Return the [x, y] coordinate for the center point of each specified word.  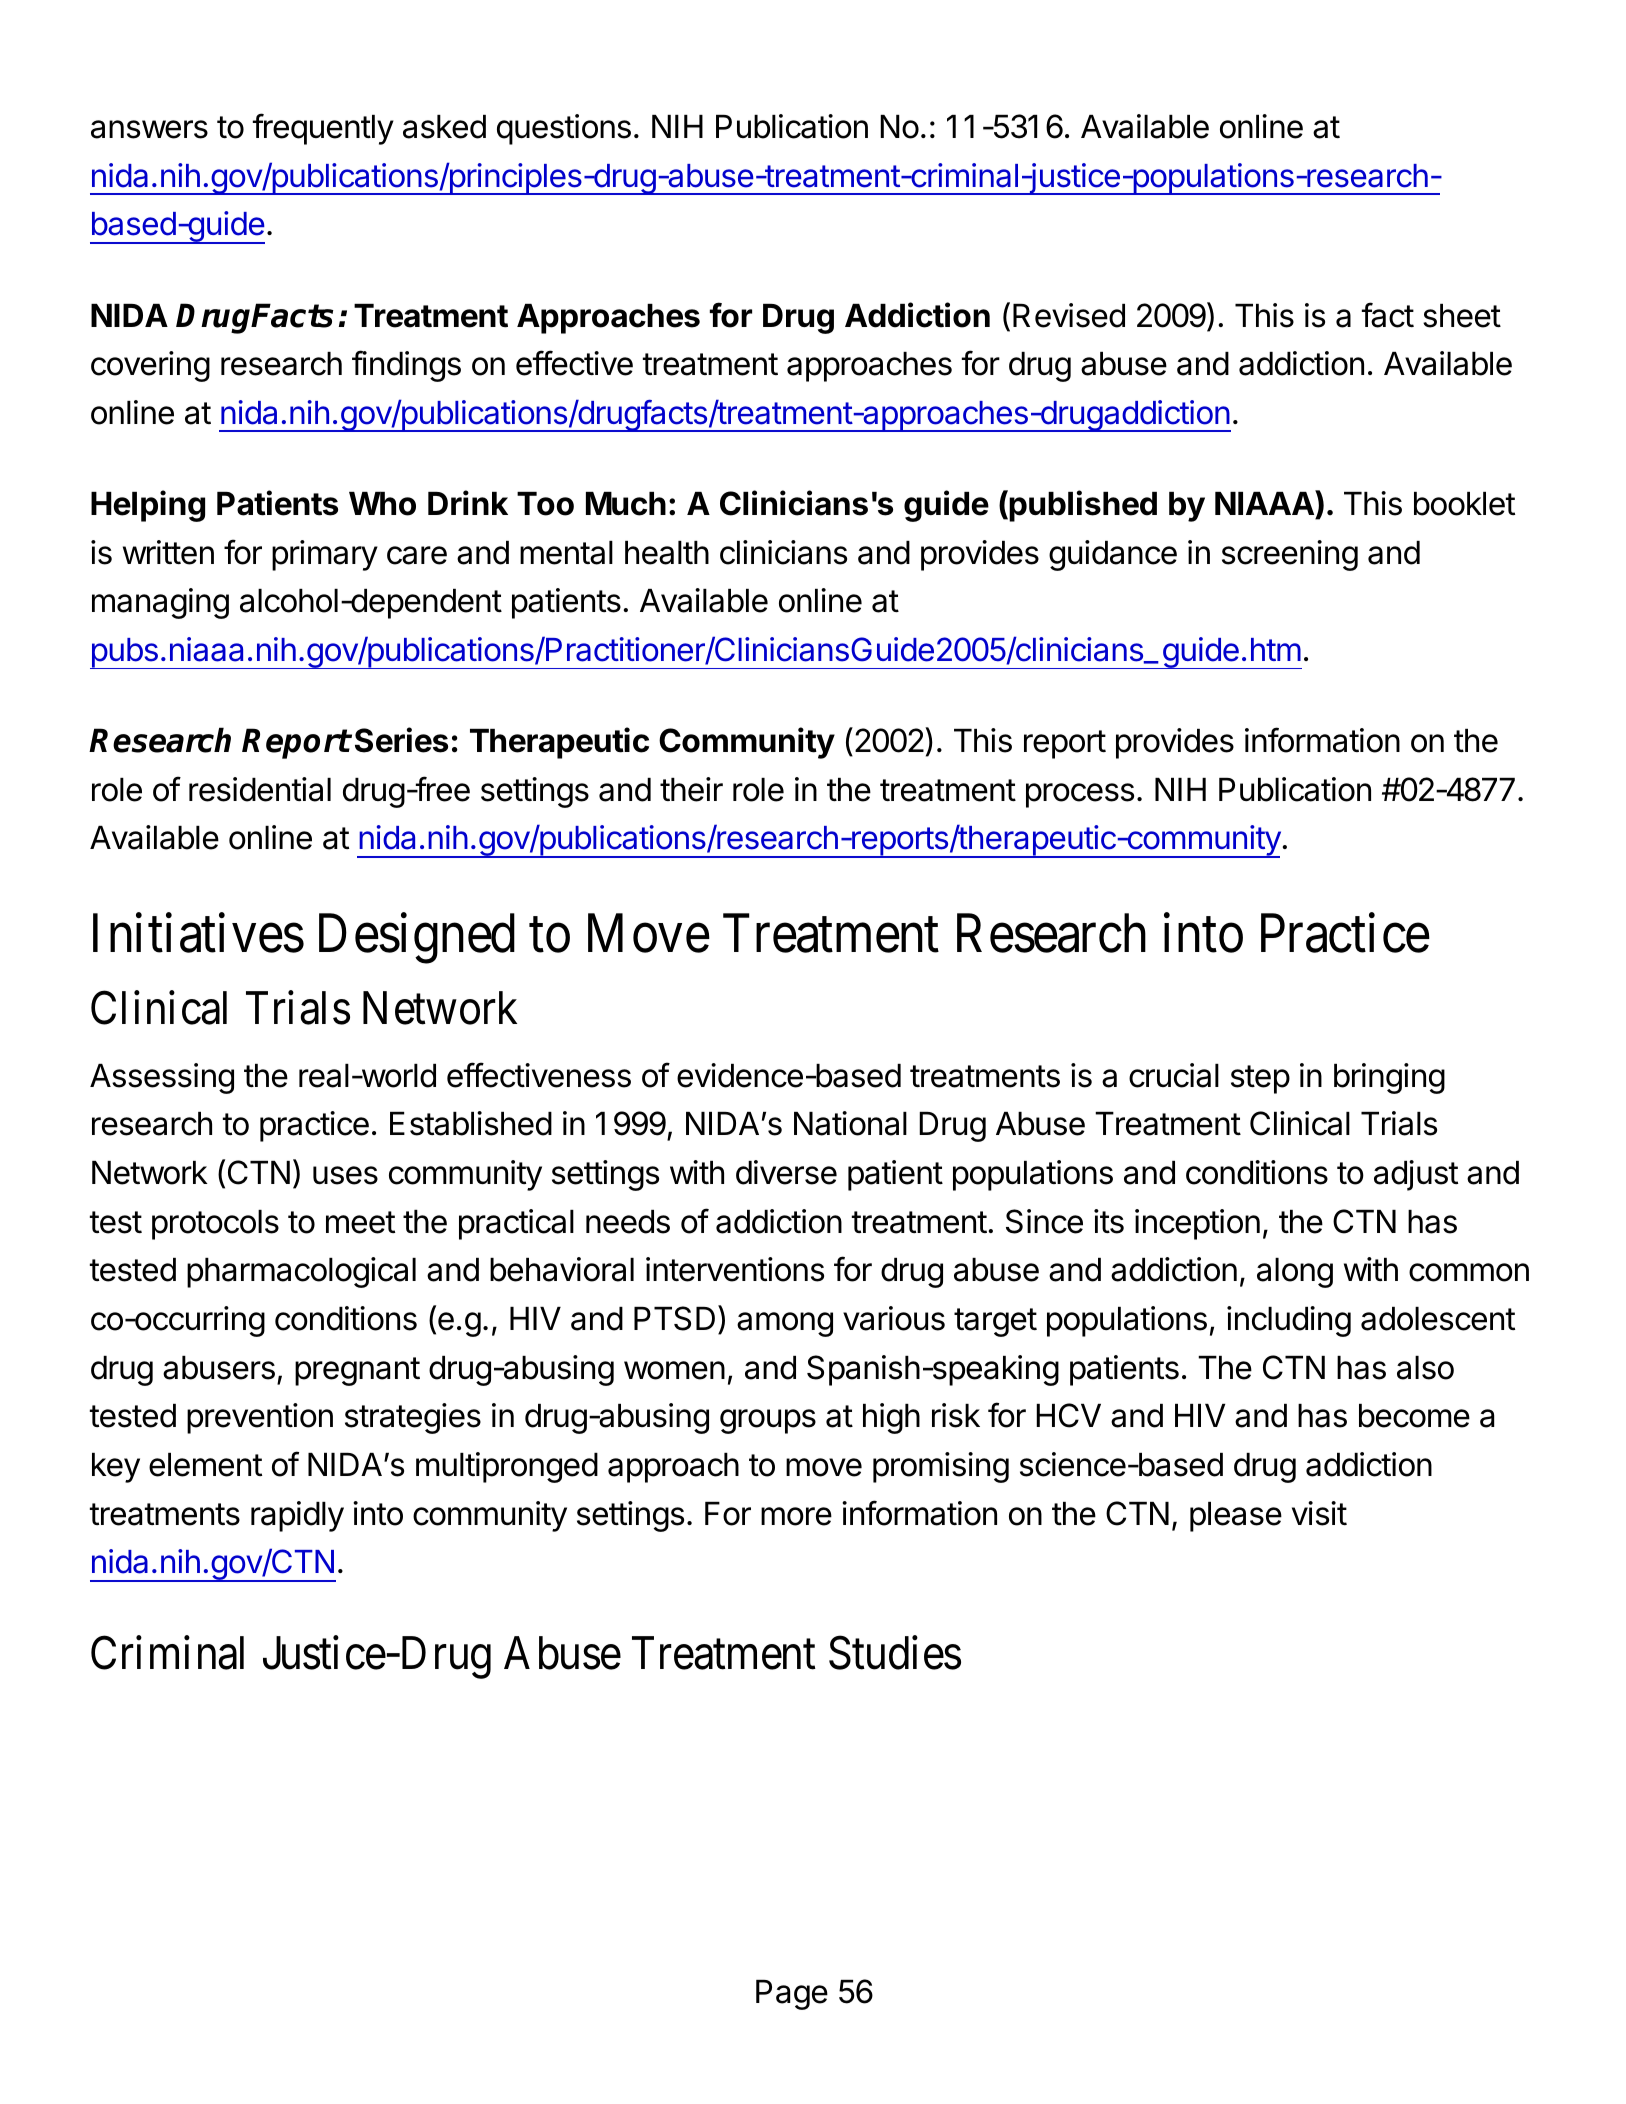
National [850, 1123]
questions [564, 129]
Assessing [162, 1078]
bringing [1389, 1078]
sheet [1462, 316]
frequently [323, 129]
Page [792, 1995]
